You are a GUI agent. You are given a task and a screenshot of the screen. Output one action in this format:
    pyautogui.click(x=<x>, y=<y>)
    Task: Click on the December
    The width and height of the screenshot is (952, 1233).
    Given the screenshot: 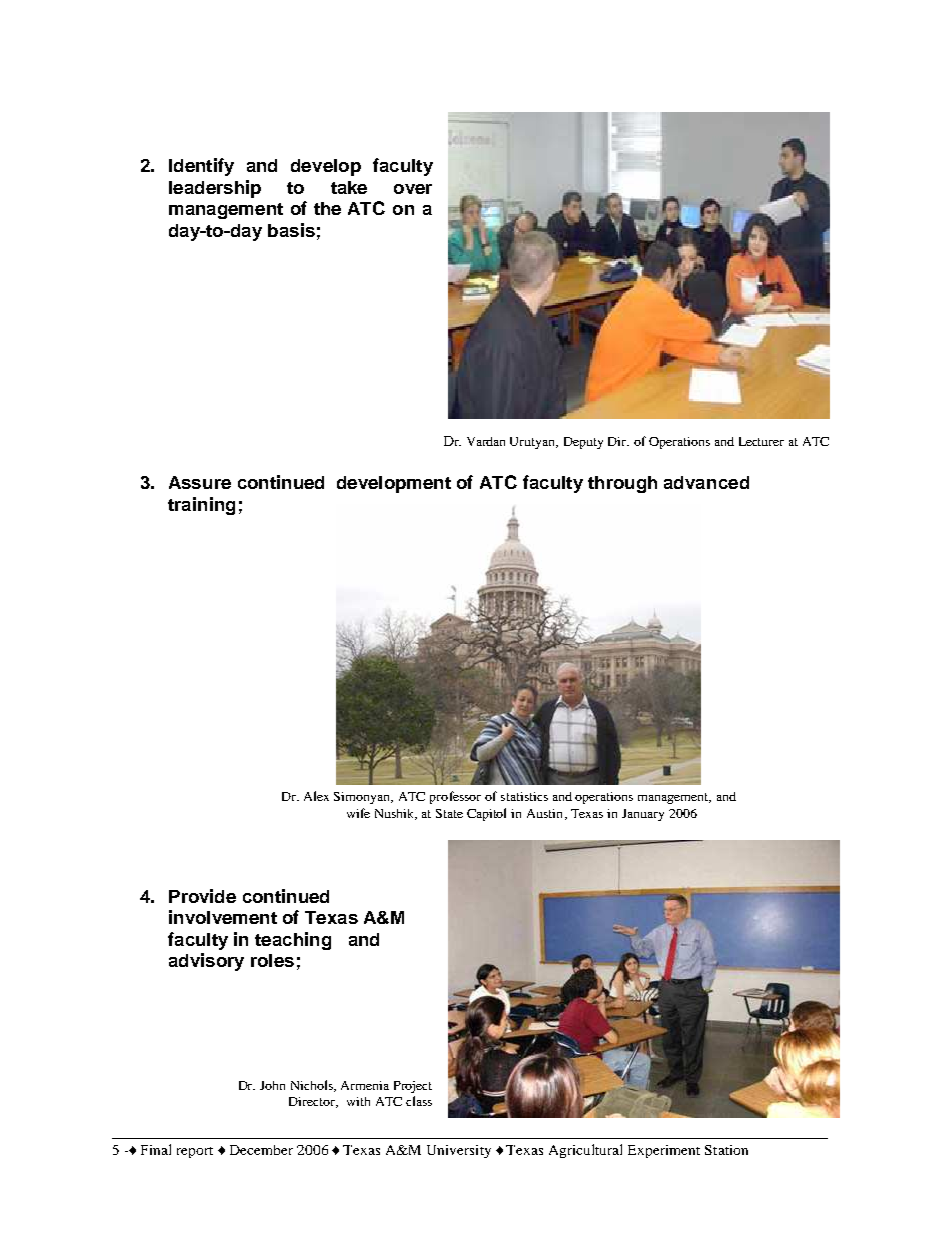 What is the action you would take?
    pyautogui.click(x=261, y=1150)
